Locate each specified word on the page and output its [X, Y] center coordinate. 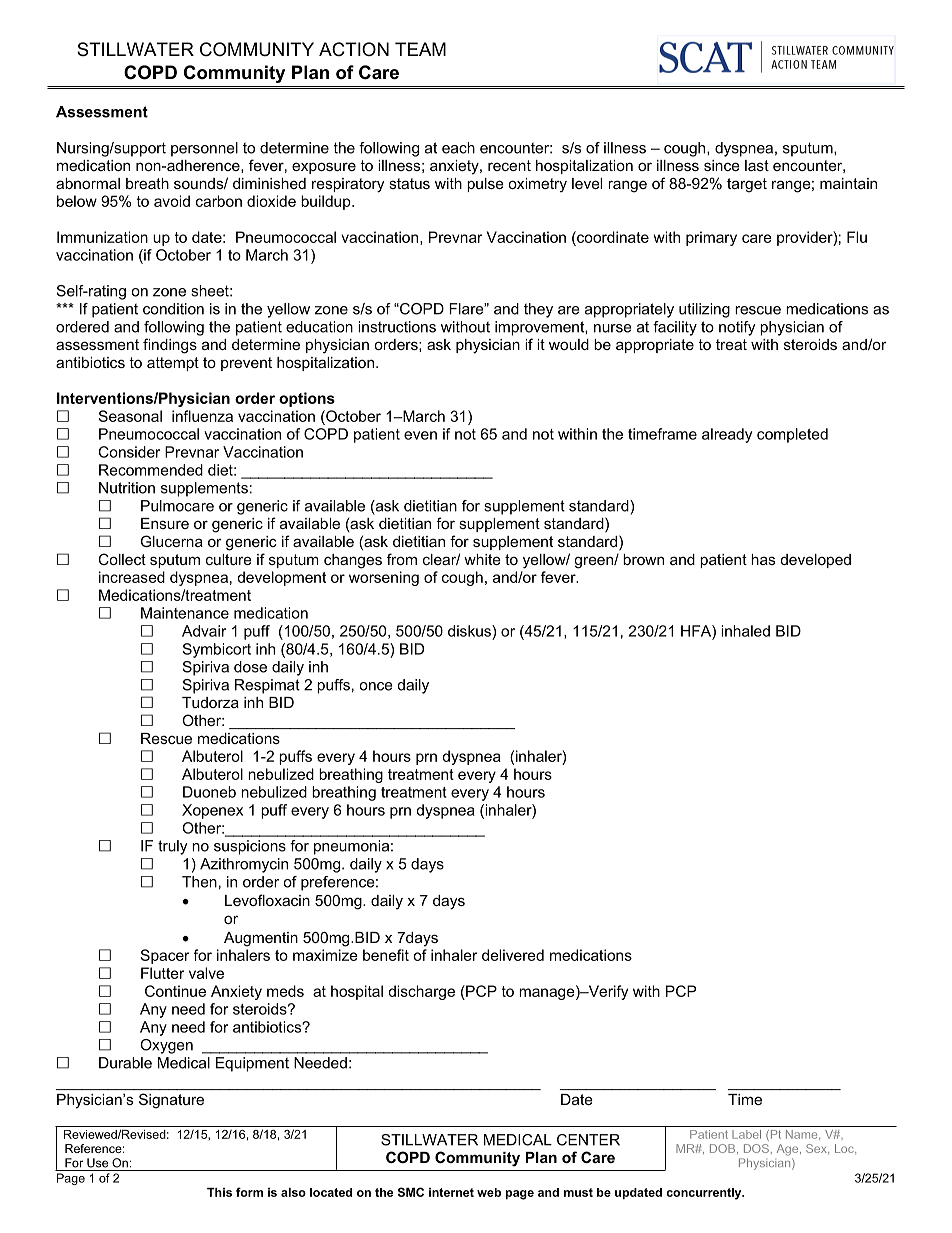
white [482, 559]
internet [451, 1192]
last [757, 165]
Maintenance [185, 613]
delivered [513, 955]
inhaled [745, 631]
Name [803, 1135]
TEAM [420, 49]
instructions [397, 327]
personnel [204, 149]
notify [737, 328]
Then [199, 882]
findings [170, 346]
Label [746, 1134]
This [219, 1192]
